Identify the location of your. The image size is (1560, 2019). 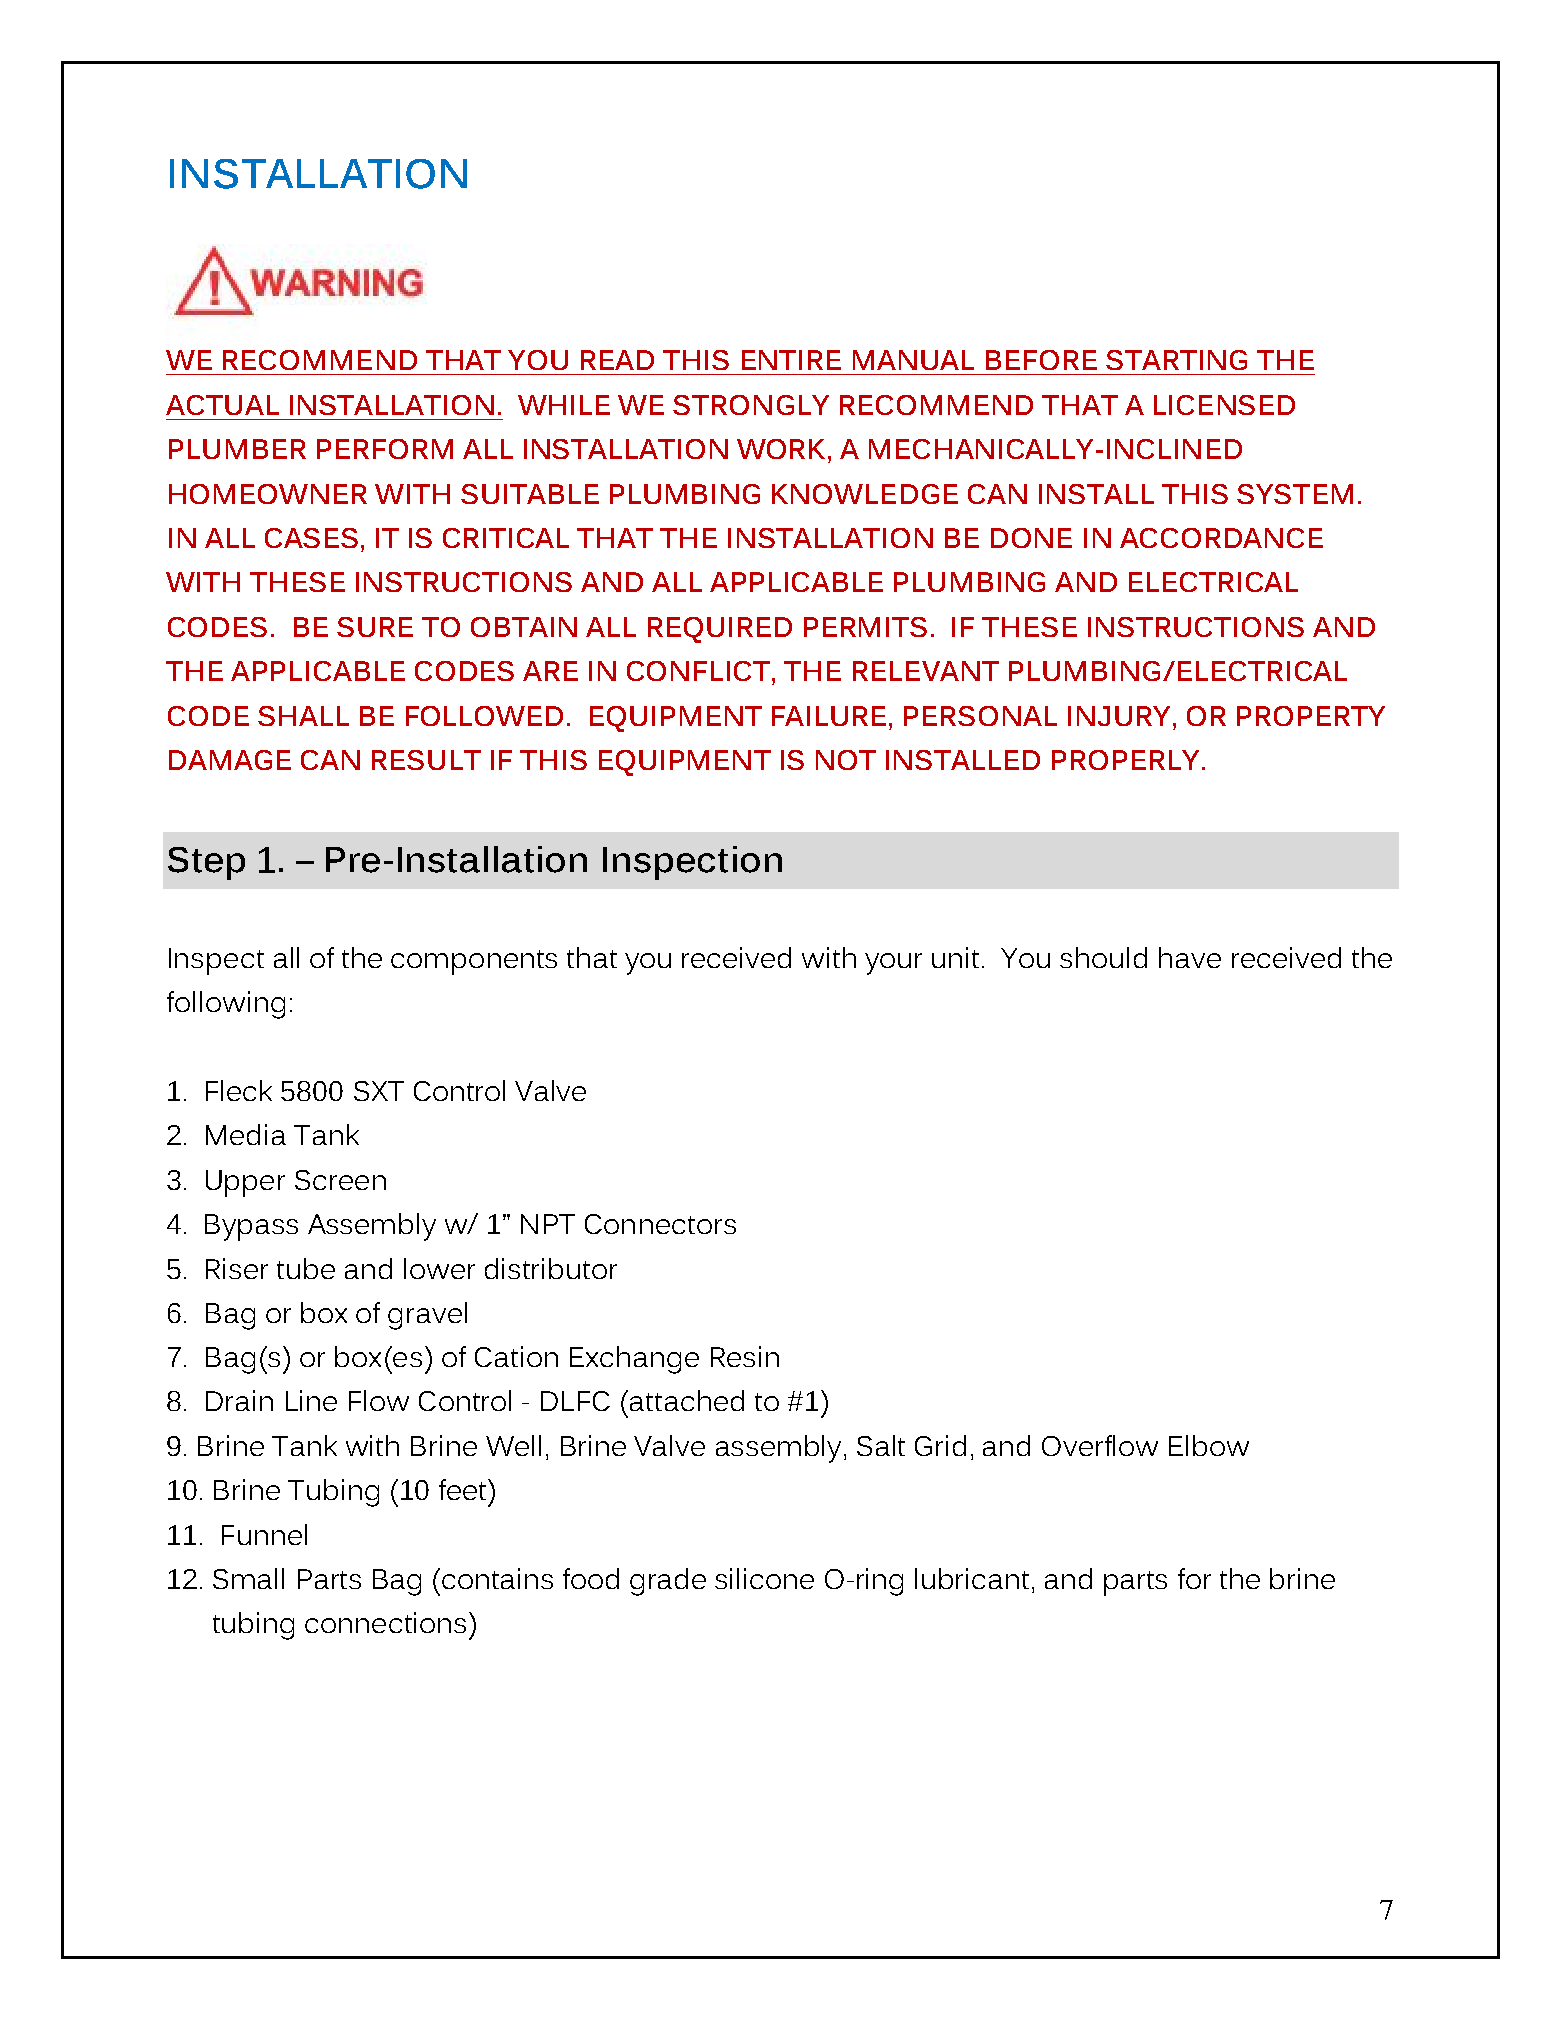
(893, 964).
